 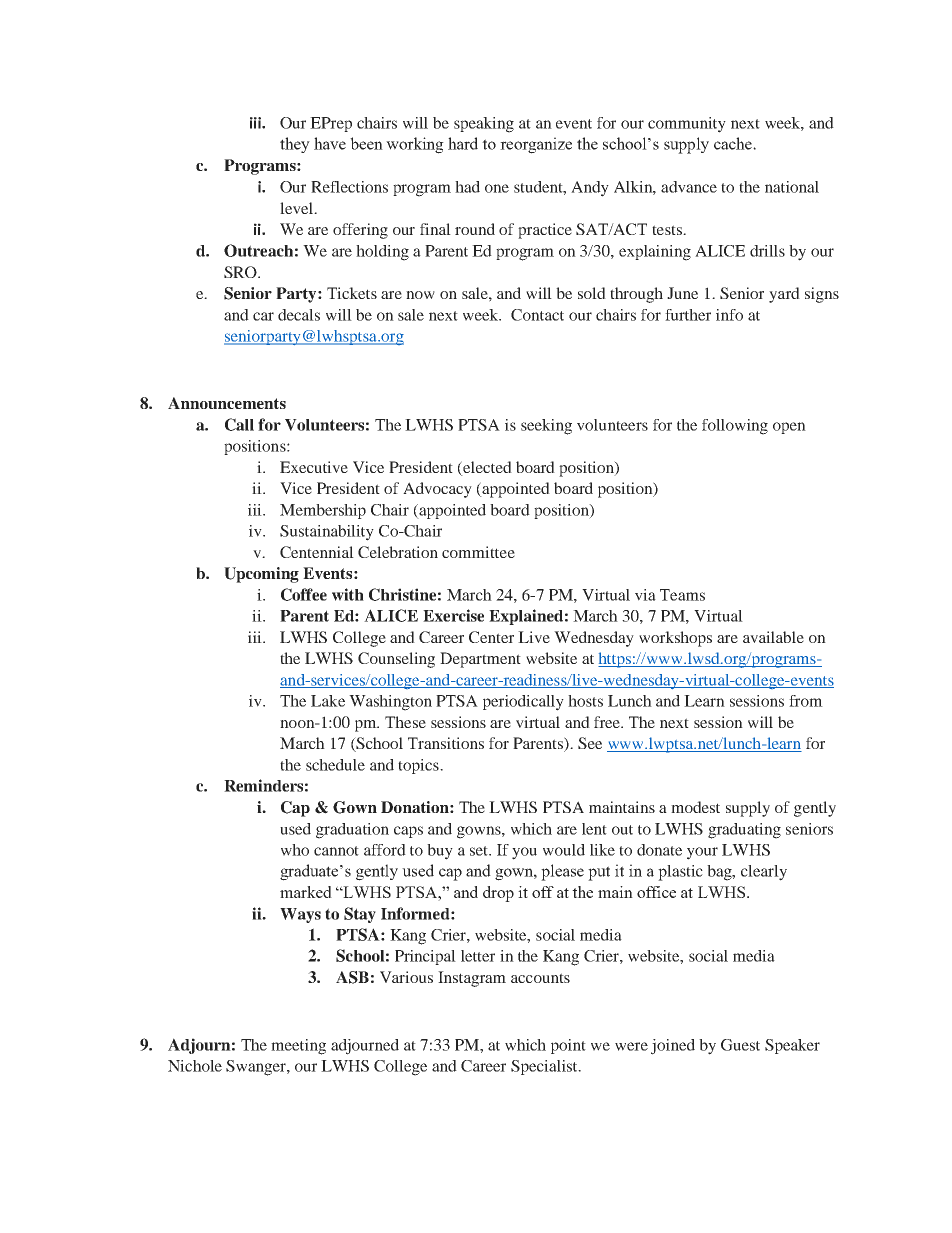 I want to click on from, so click(x=806, y=701).
